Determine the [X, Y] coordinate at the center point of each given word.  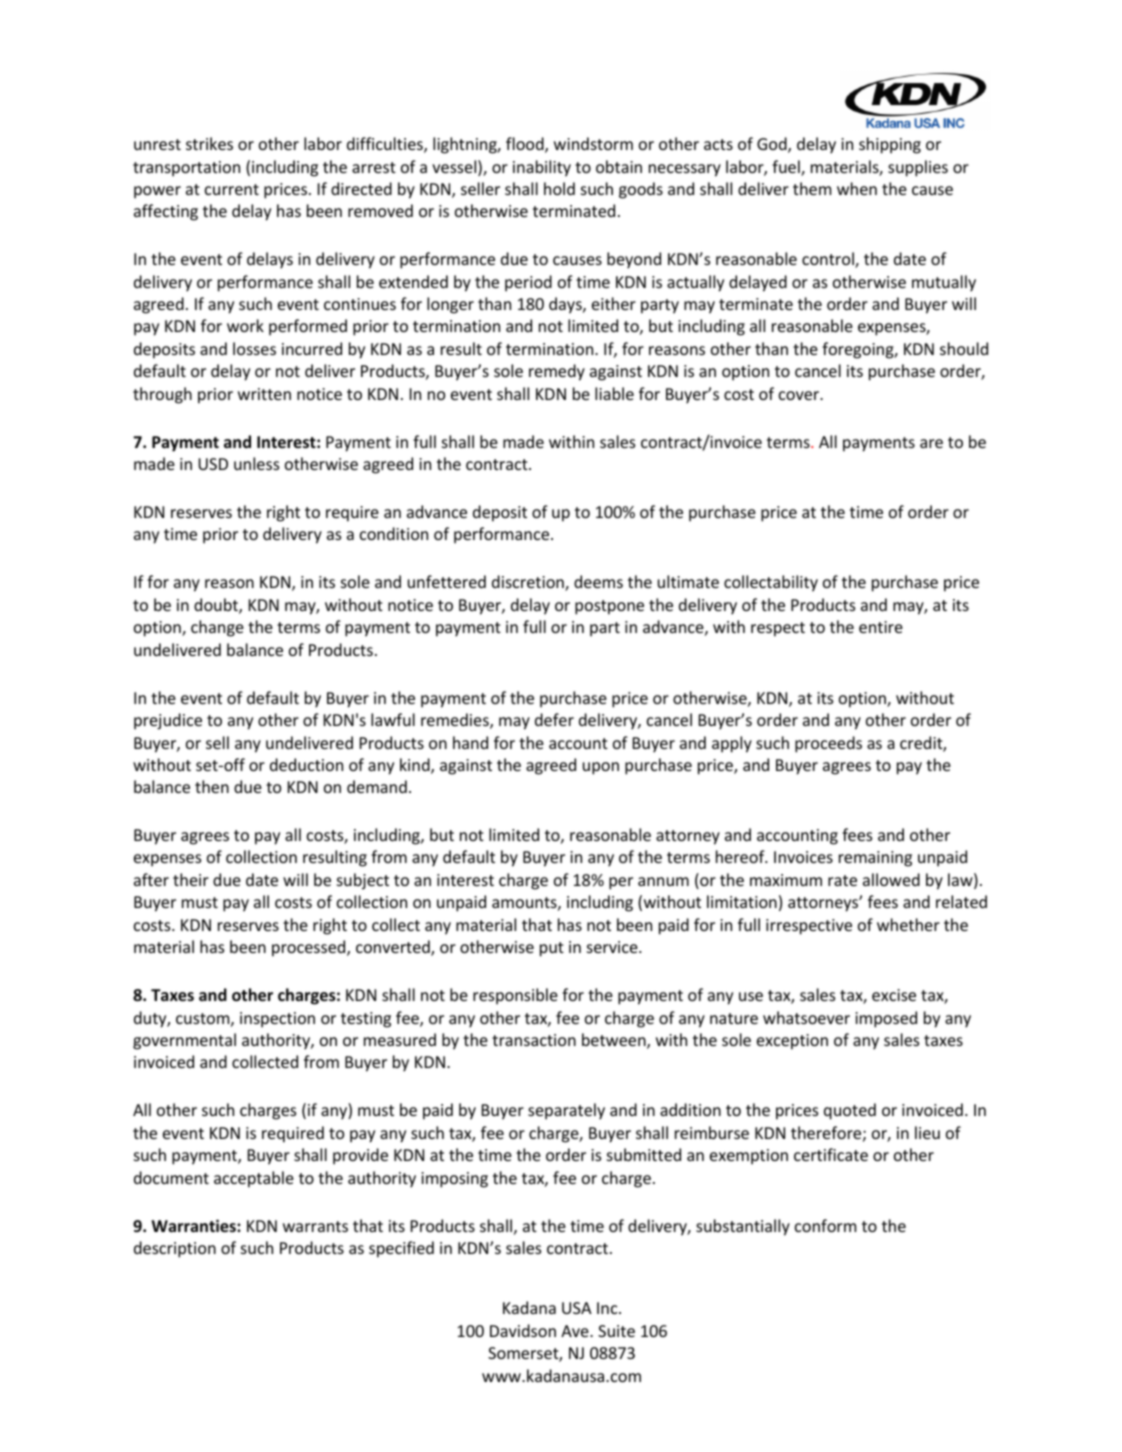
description [175, 1249]
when [857, 188]
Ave [576, 1331]
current [232, 189]
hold [559, 188]
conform [825, 1225]
